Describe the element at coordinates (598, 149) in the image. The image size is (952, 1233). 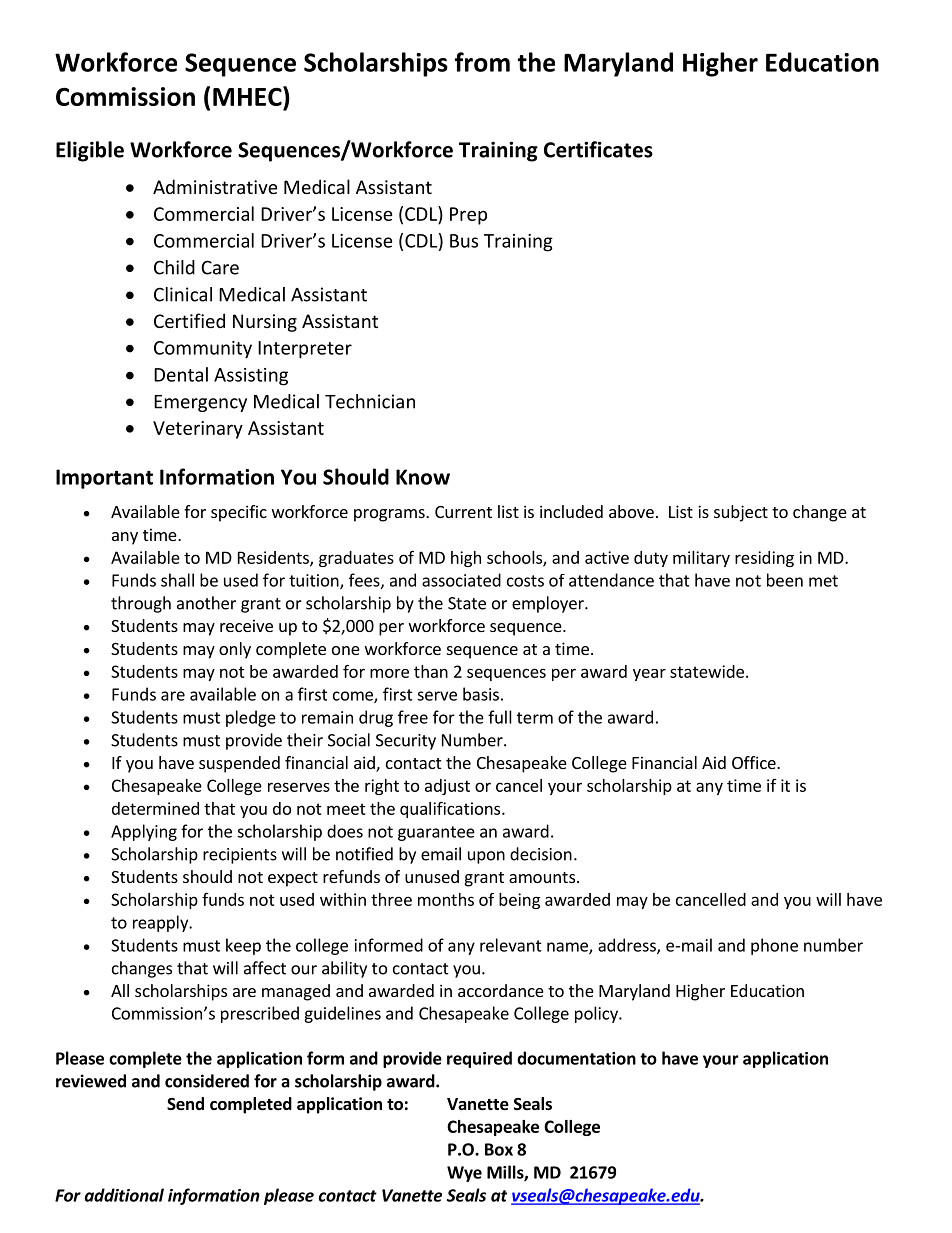
I see `Certificates` at that location.
